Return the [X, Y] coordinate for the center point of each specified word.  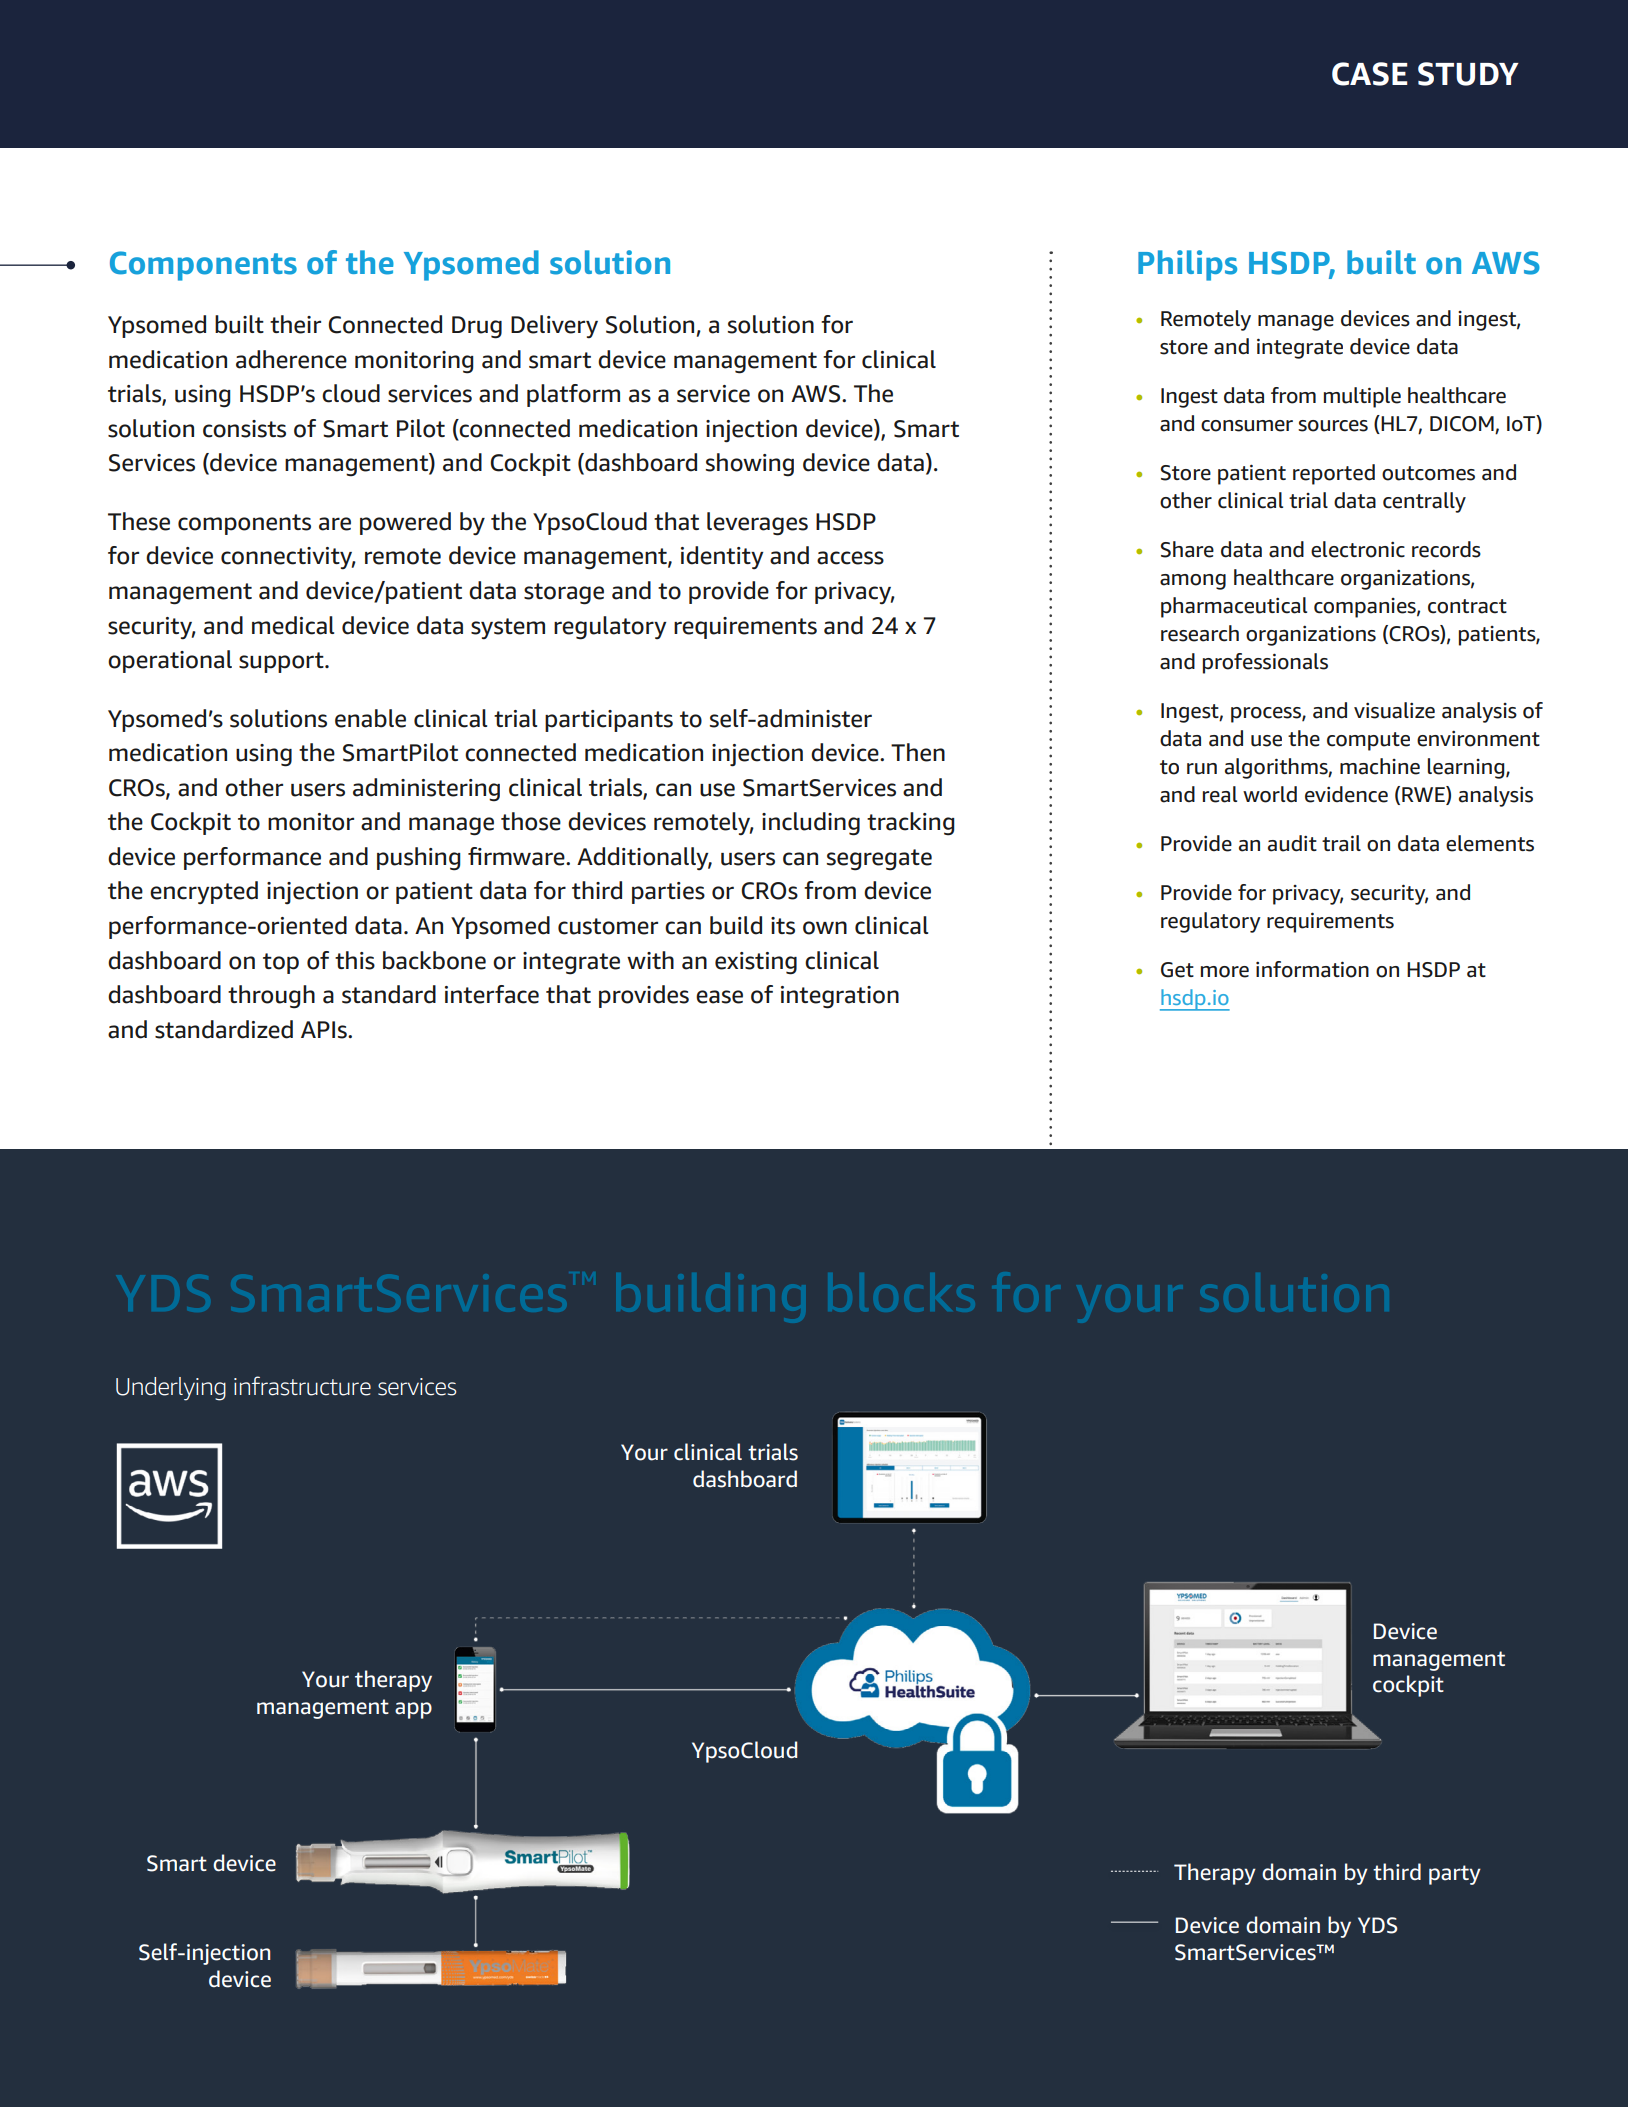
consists [244, 429]
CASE [1369, 74]
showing [750, 465]
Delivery [554, 327]
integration [840, 997]
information [1312, 969]
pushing [419, 859]
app [413, 1710]
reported [1334, 474]
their [295, 324]
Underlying [171, 1389]
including [811, 824]
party [1455, 1875]
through [271, 997]
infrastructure [302, 1386]
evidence [1346, 794]
